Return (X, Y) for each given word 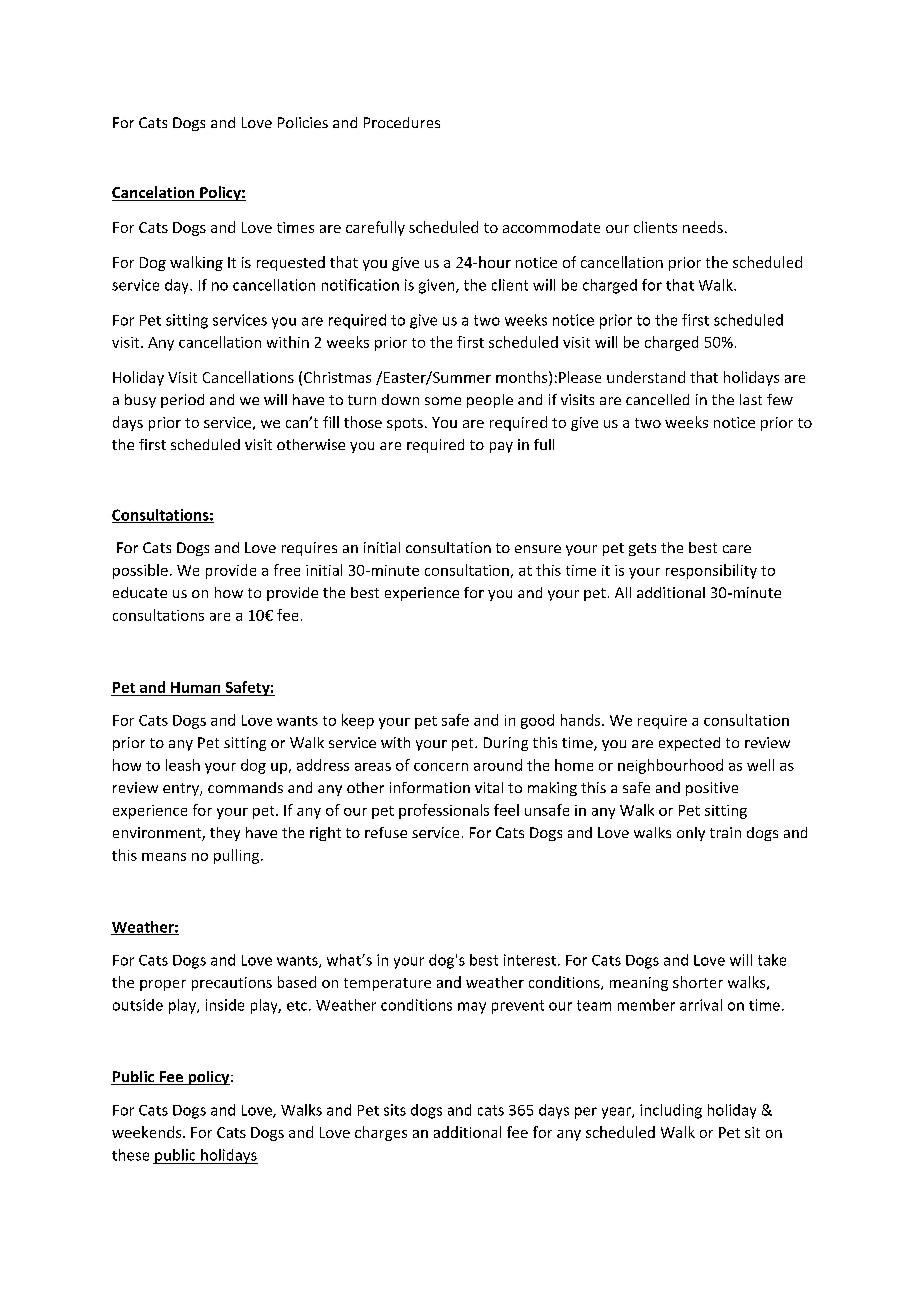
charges (381, 1133)
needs (703, 227)
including (671, 1111)
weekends (148, 1132)
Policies (303, 122)
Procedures (402, 122)
